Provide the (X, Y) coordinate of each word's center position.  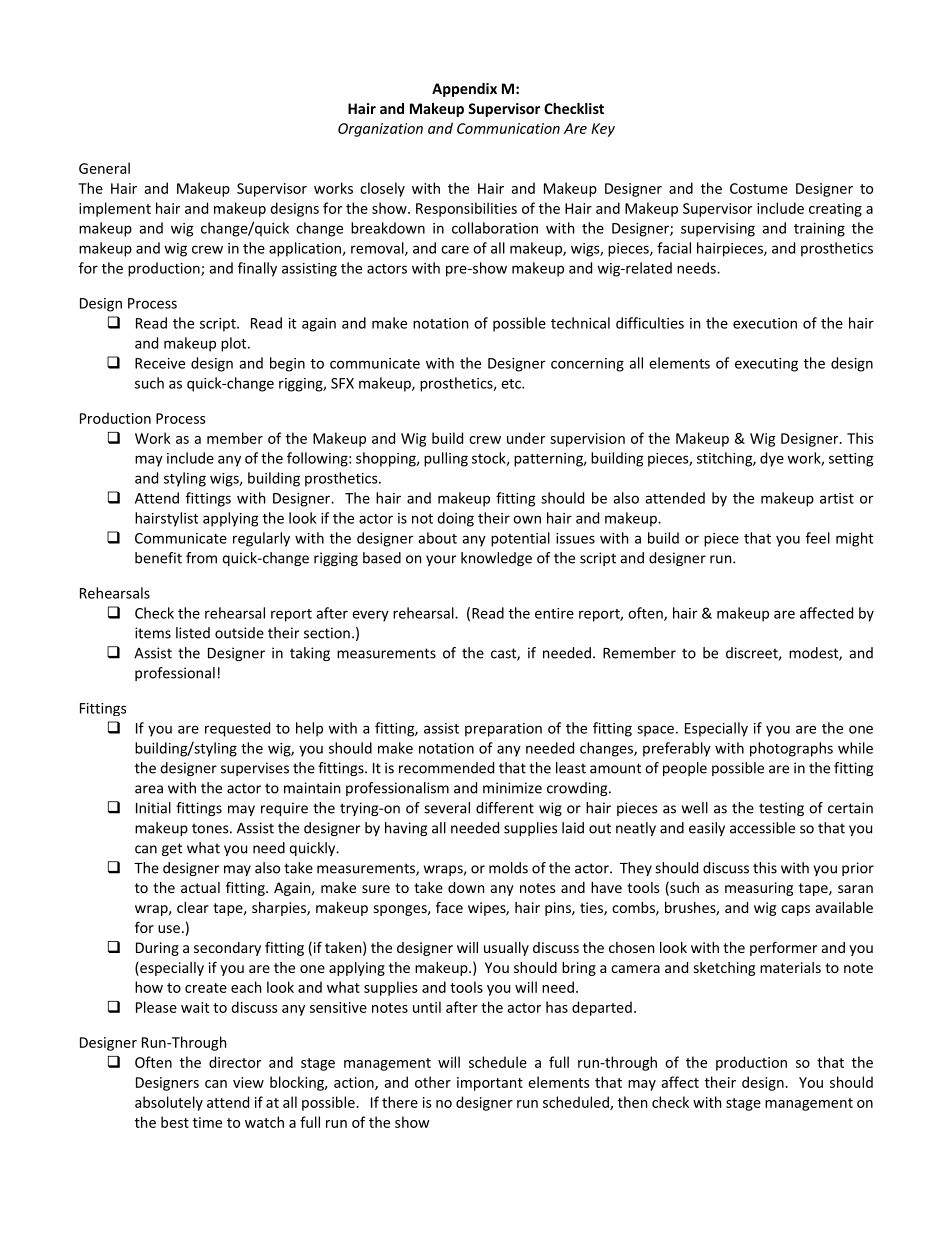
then (632, 1102)
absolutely (169, 1103)
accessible (762, 828)
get (172, 849)
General (104, 168)
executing (766, 365)
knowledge (496, 559)
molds (508, 868)
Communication (508, 128)
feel (818, 538)
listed (193, 633)
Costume (759, 188)
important (490, 1084)
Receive (160, 363)
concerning (587, 365)
